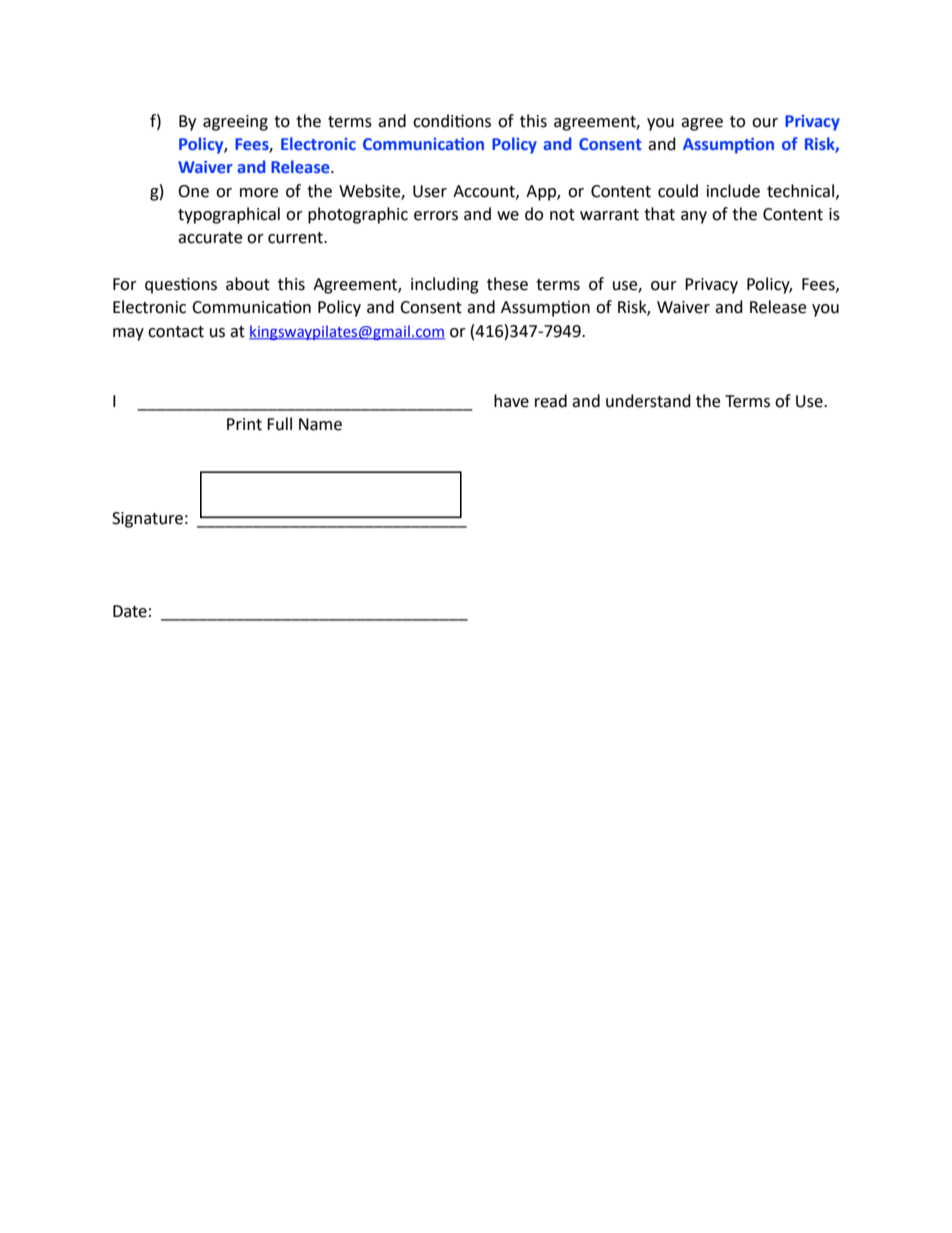 This screenshot has height=1233, width=952. I want to click on Print, so click(244, 424).
